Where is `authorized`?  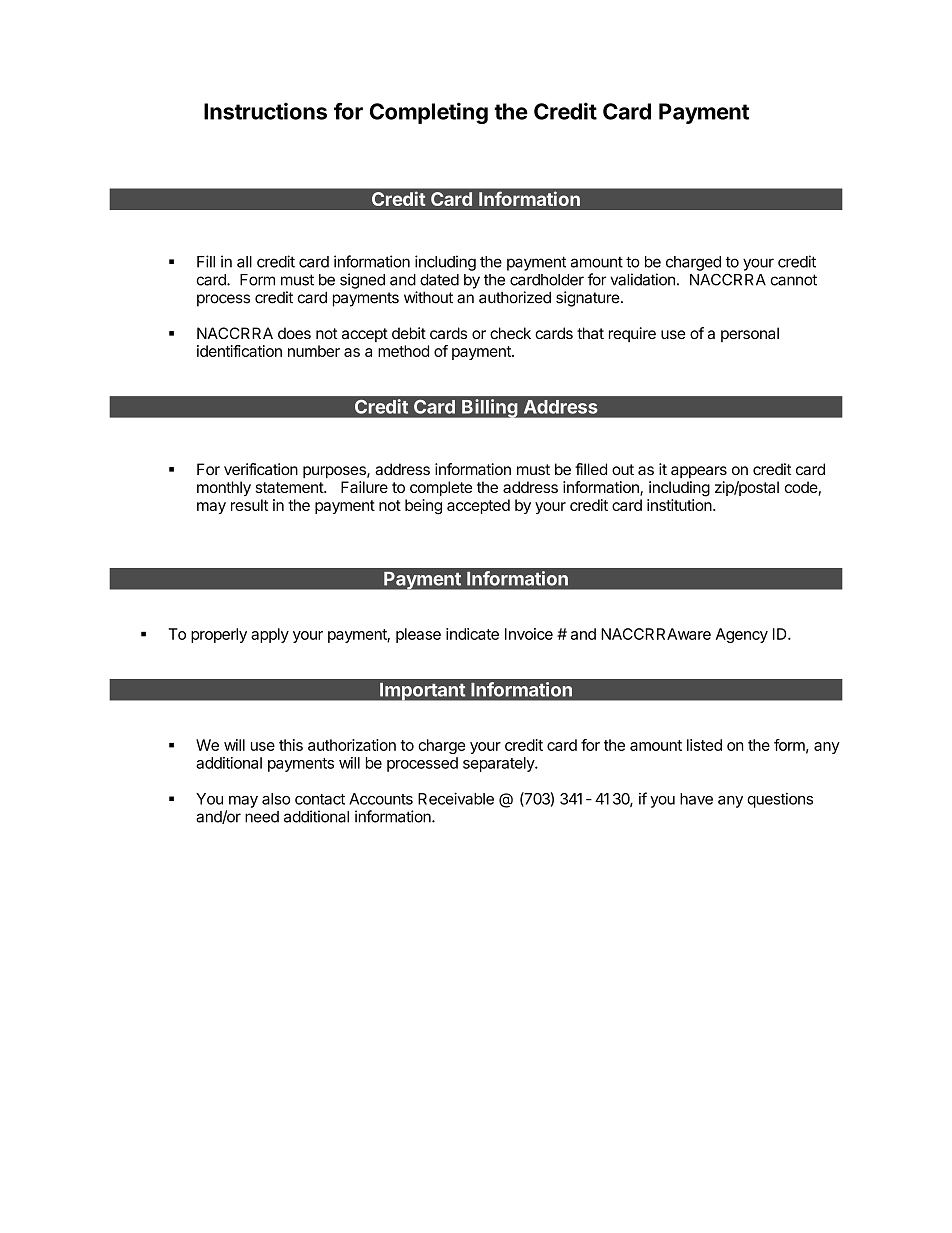 authorized is located at coordinates (515, 297).
